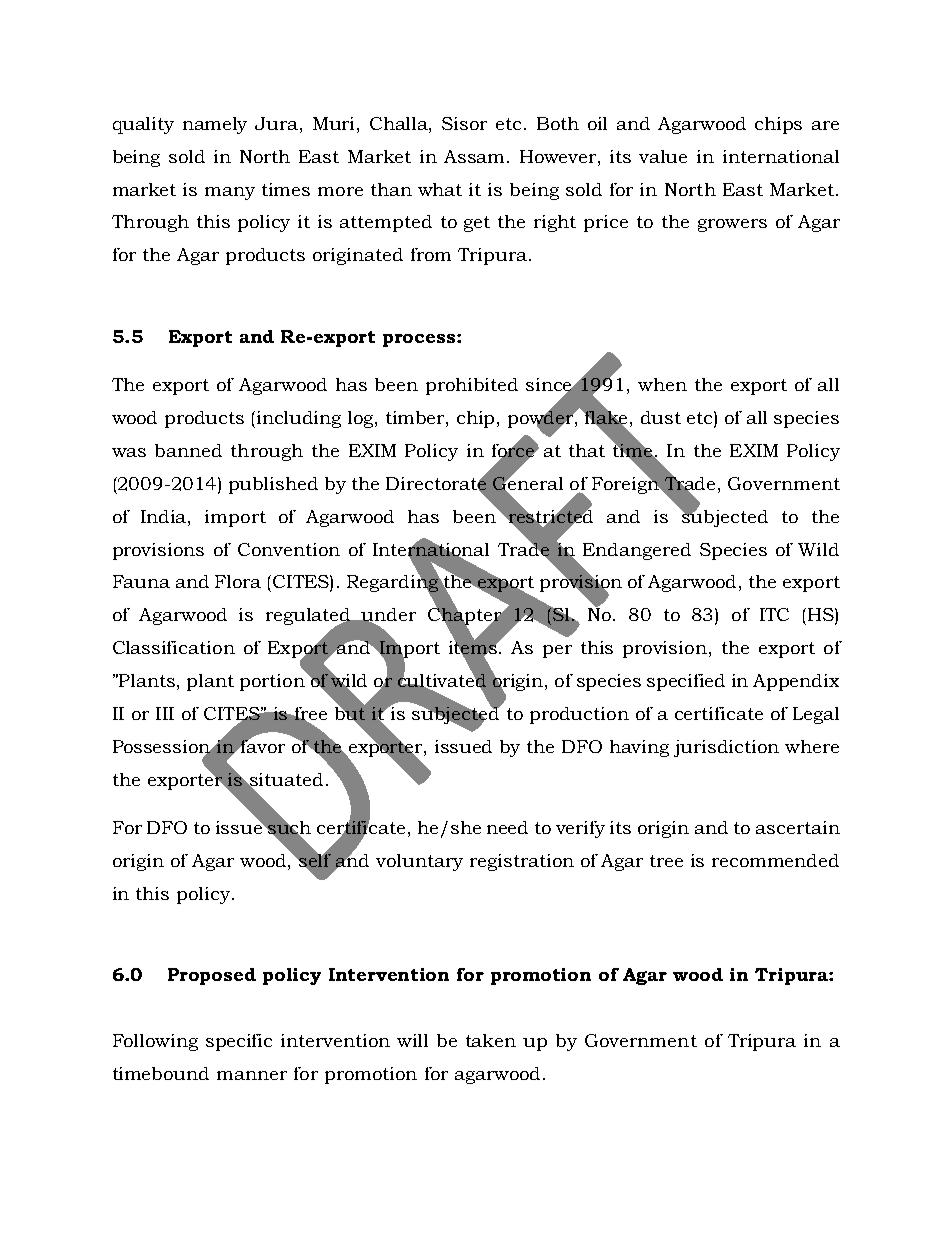  Describe the element at coordinates (215, 125) in the screenshot. I see `namely` at that location.
